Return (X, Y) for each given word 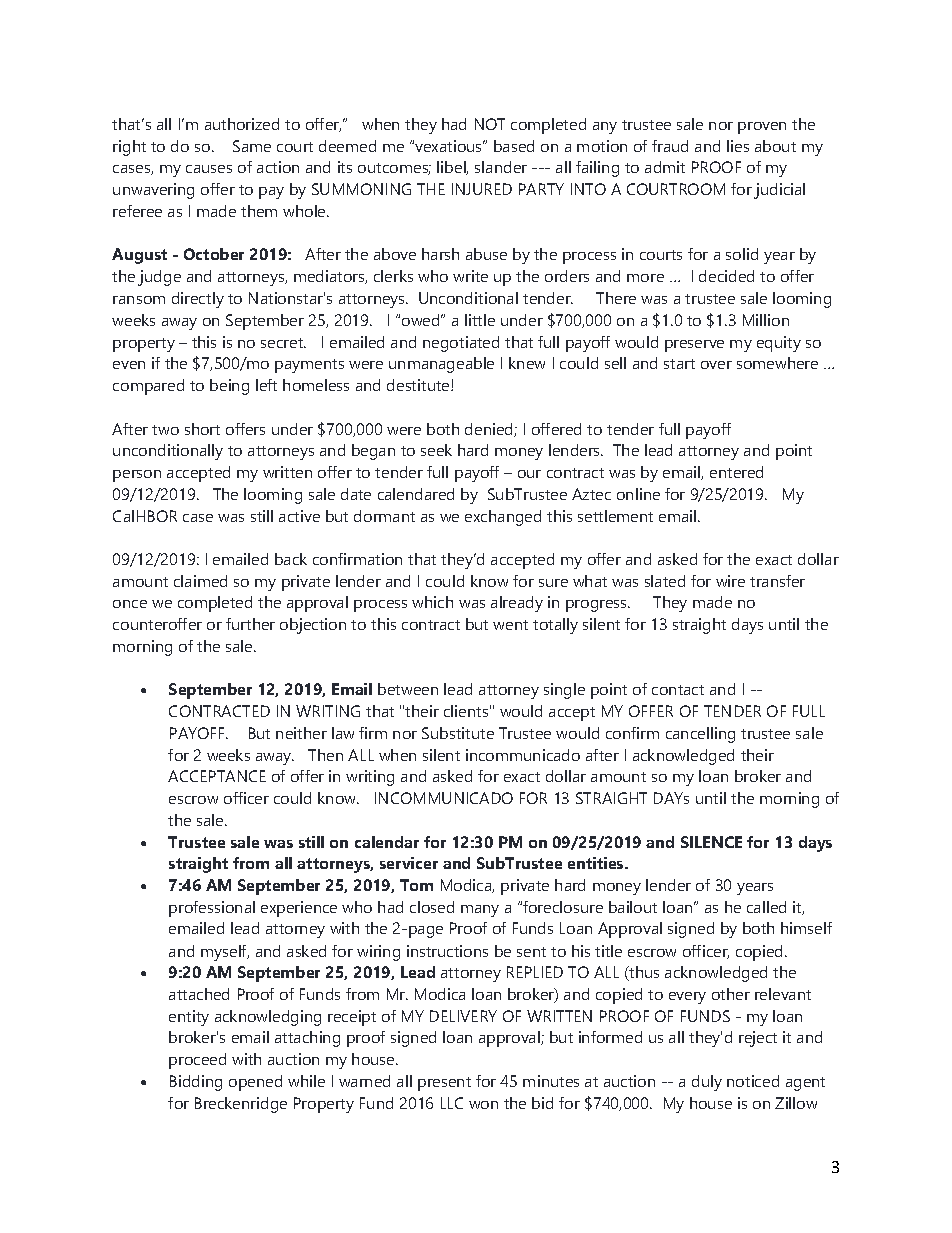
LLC (452, 1103)
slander (501, 167)
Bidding (196, 1083)
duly (707, 1083)
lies (738, 146)
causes (209, 169)
